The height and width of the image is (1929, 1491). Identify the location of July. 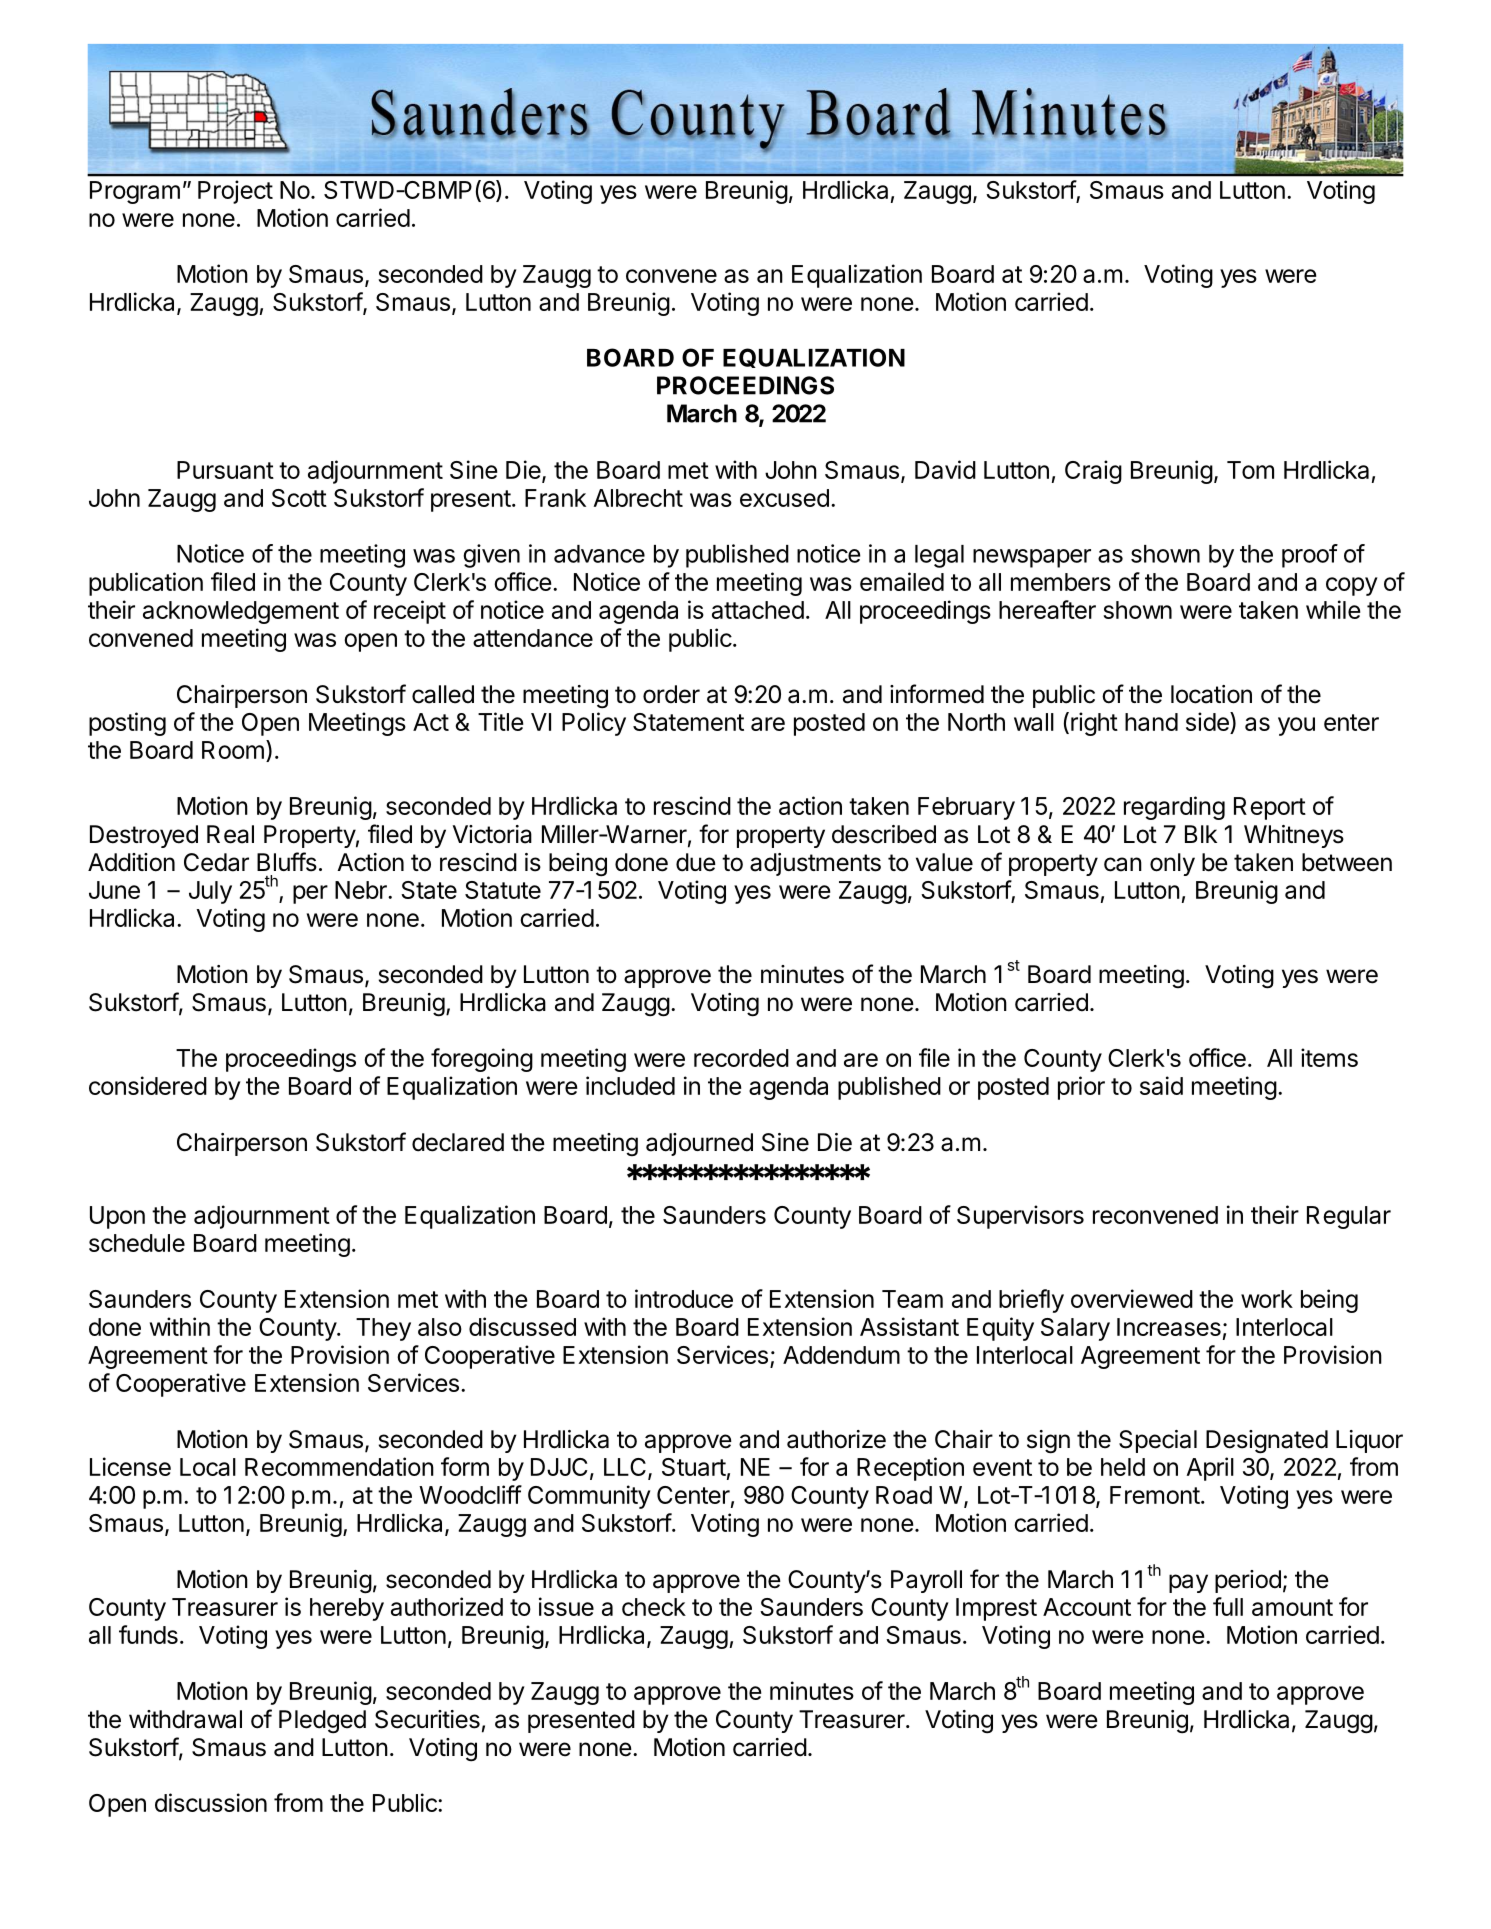
(210, 892).
